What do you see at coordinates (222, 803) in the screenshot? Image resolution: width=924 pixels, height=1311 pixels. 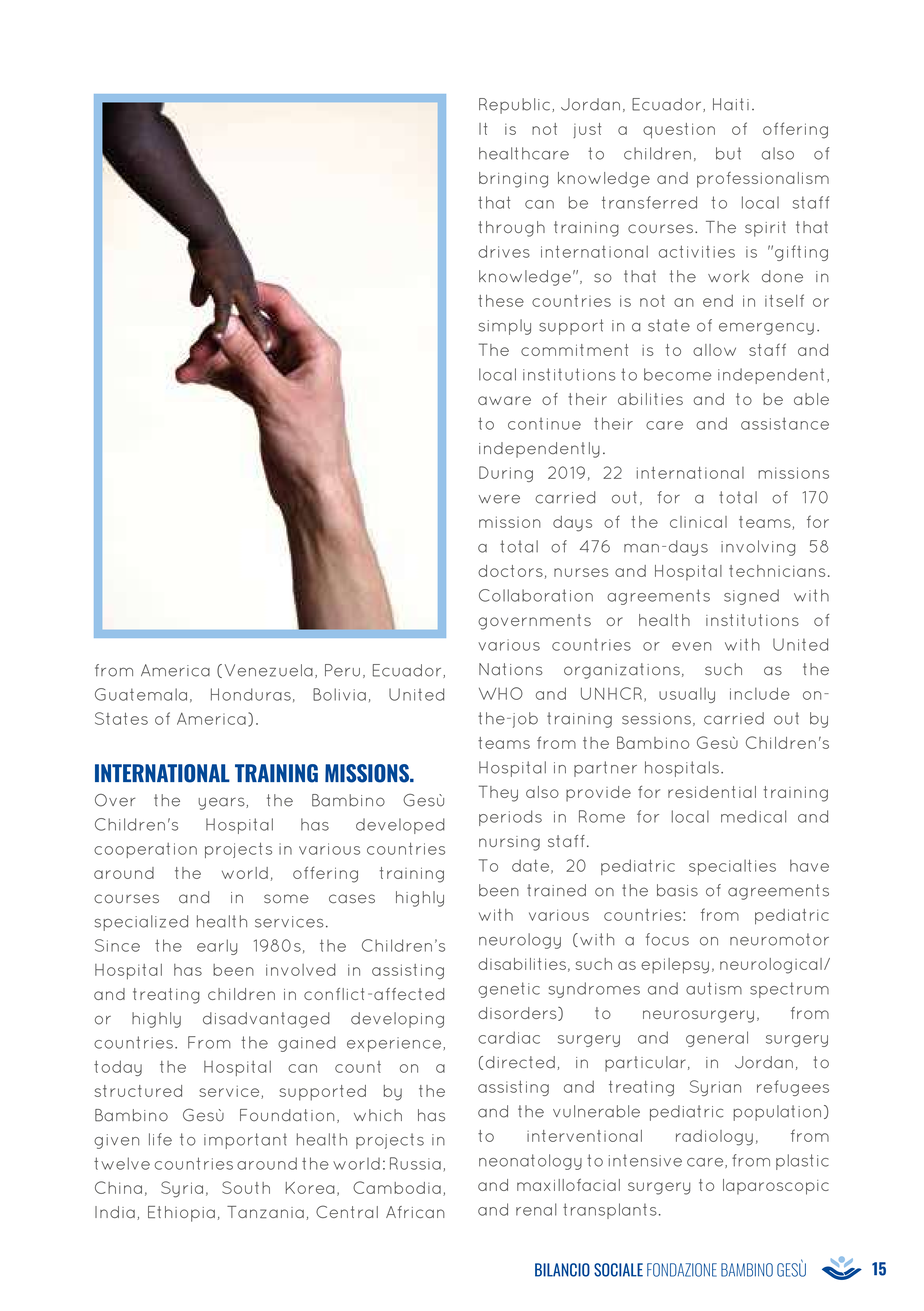 I see `years` at bounding box center [222, 803].
